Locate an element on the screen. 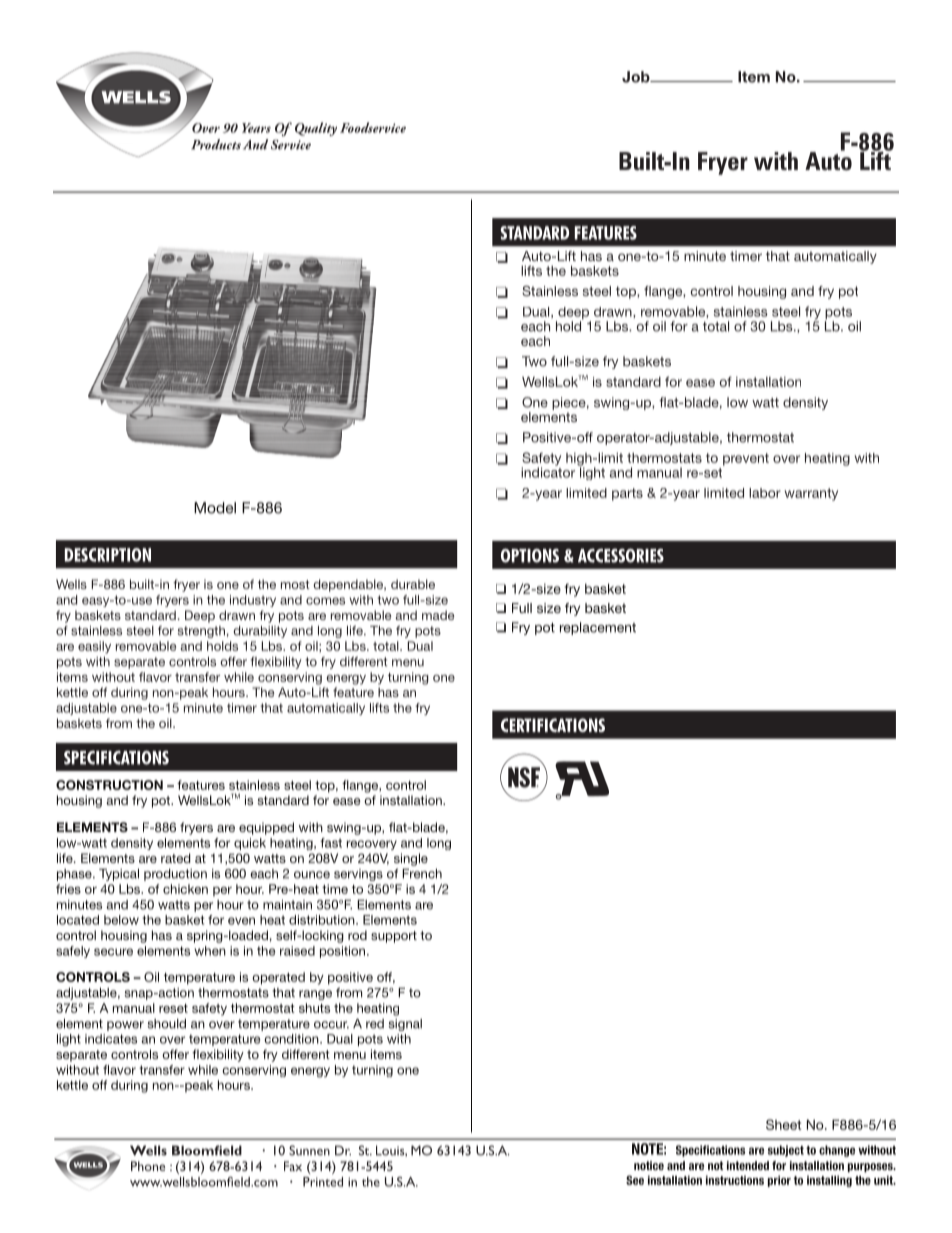 The height and width of the screenshot is (1233, 952). made is located at coordinates (438, 615).
